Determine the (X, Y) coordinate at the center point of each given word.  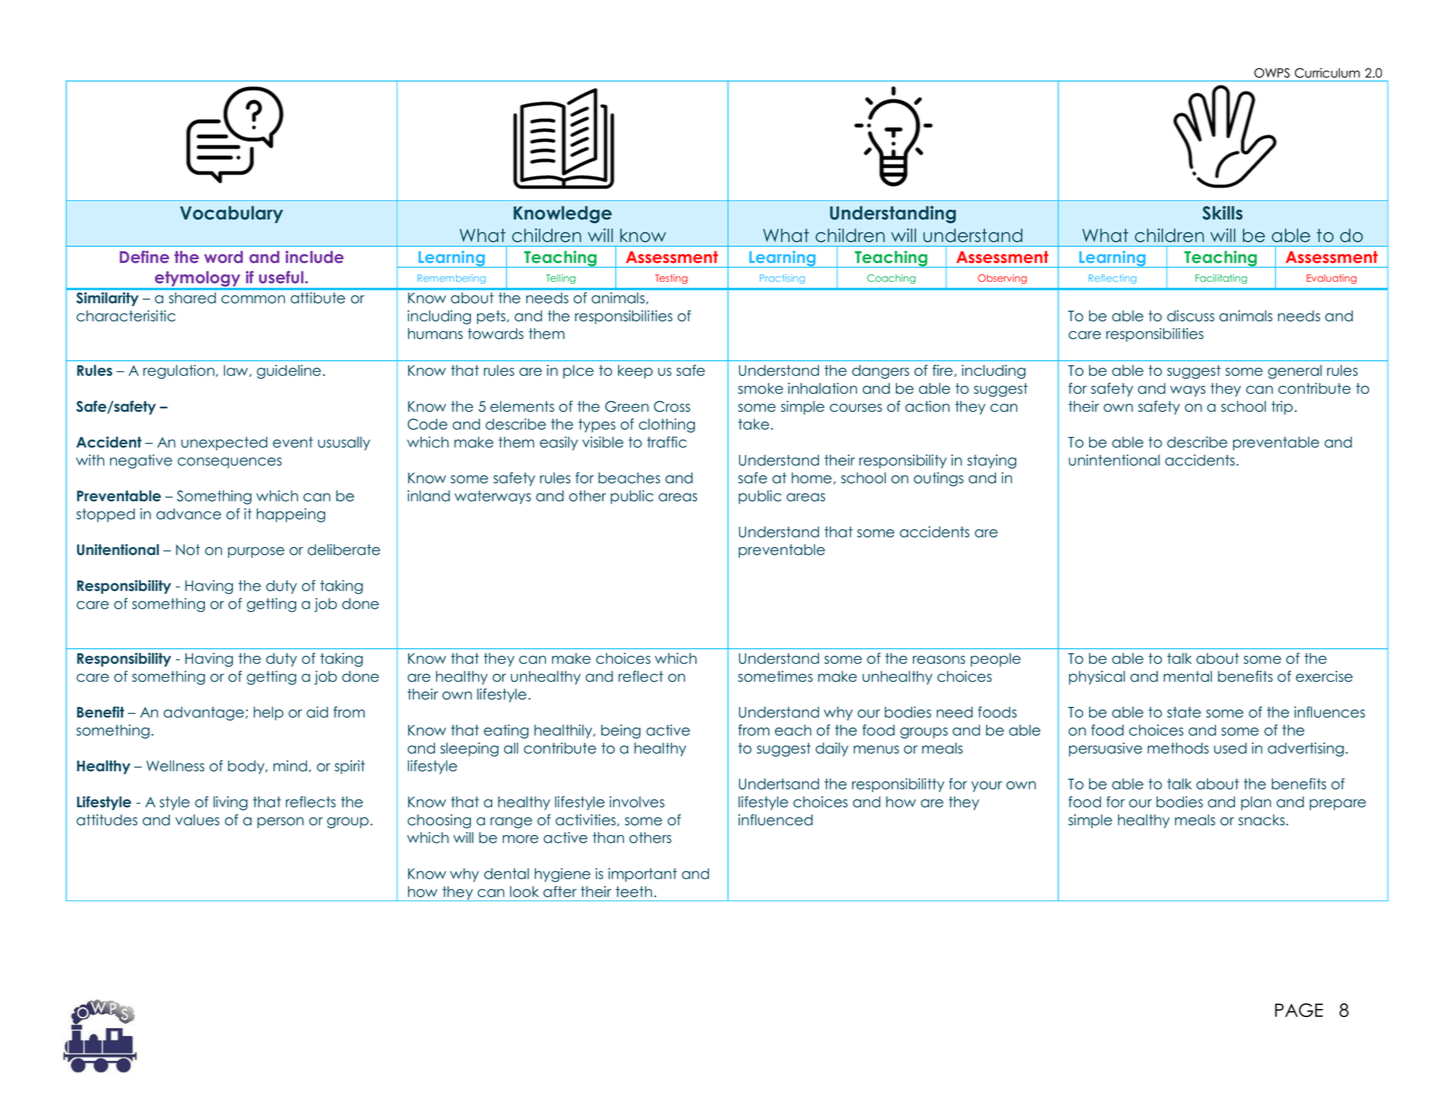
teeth (634, 891)
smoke (760, 388)
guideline (289, 372)
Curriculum (1327, 73)
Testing (671, 279)
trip (1282, 408)
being (621, 731)
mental (1188, 676)
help (269, 713)
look (524, 891)
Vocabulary (231, 214)
